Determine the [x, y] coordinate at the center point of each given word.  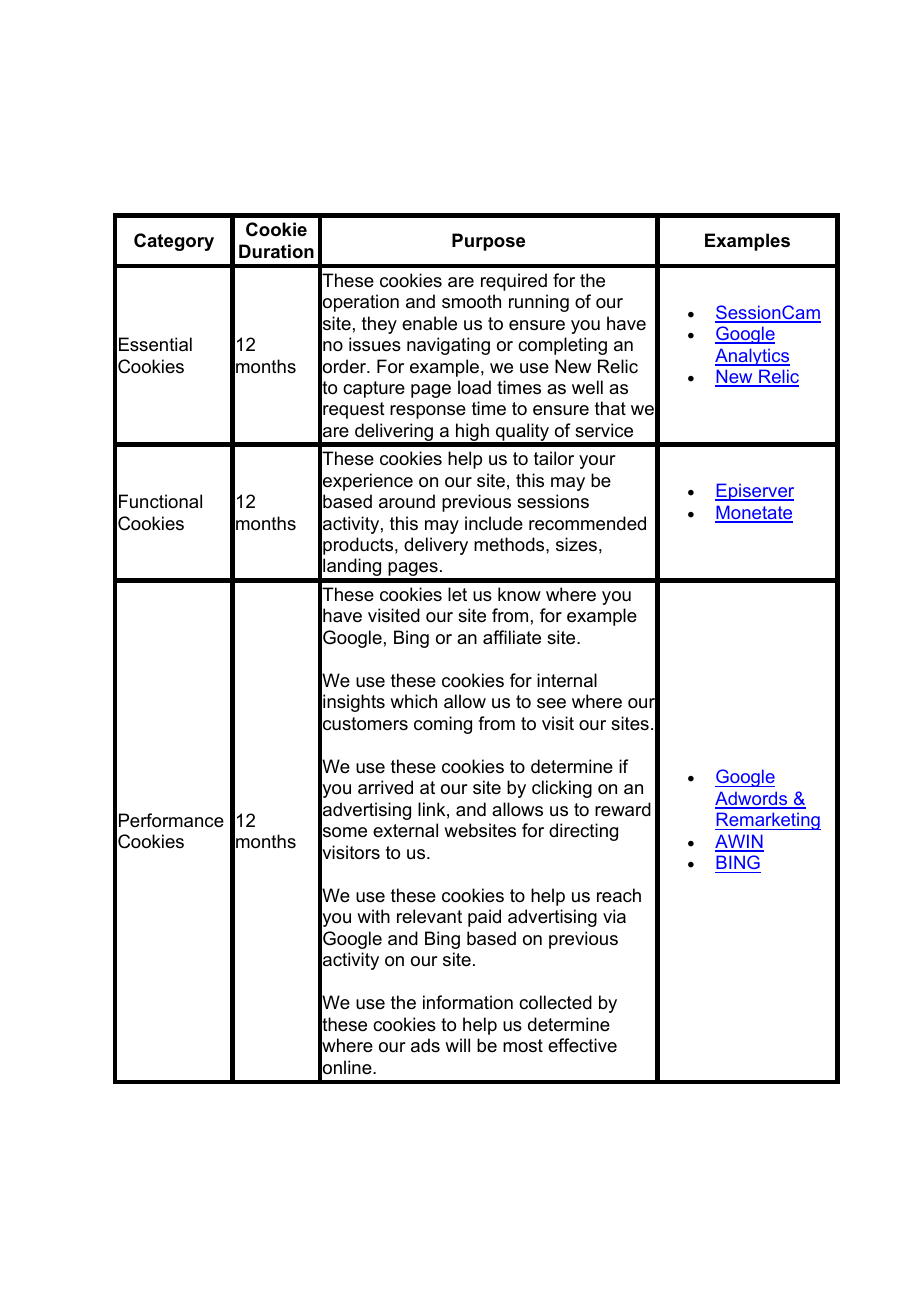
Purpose [488, 242]
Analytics [752, 357]
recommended [587, 523]
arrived [385, 787]
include [494, 523]
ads [425, 1045]
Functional [160, 501]
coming [443, 725]
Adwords [752, 799]
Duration [276, 251]
